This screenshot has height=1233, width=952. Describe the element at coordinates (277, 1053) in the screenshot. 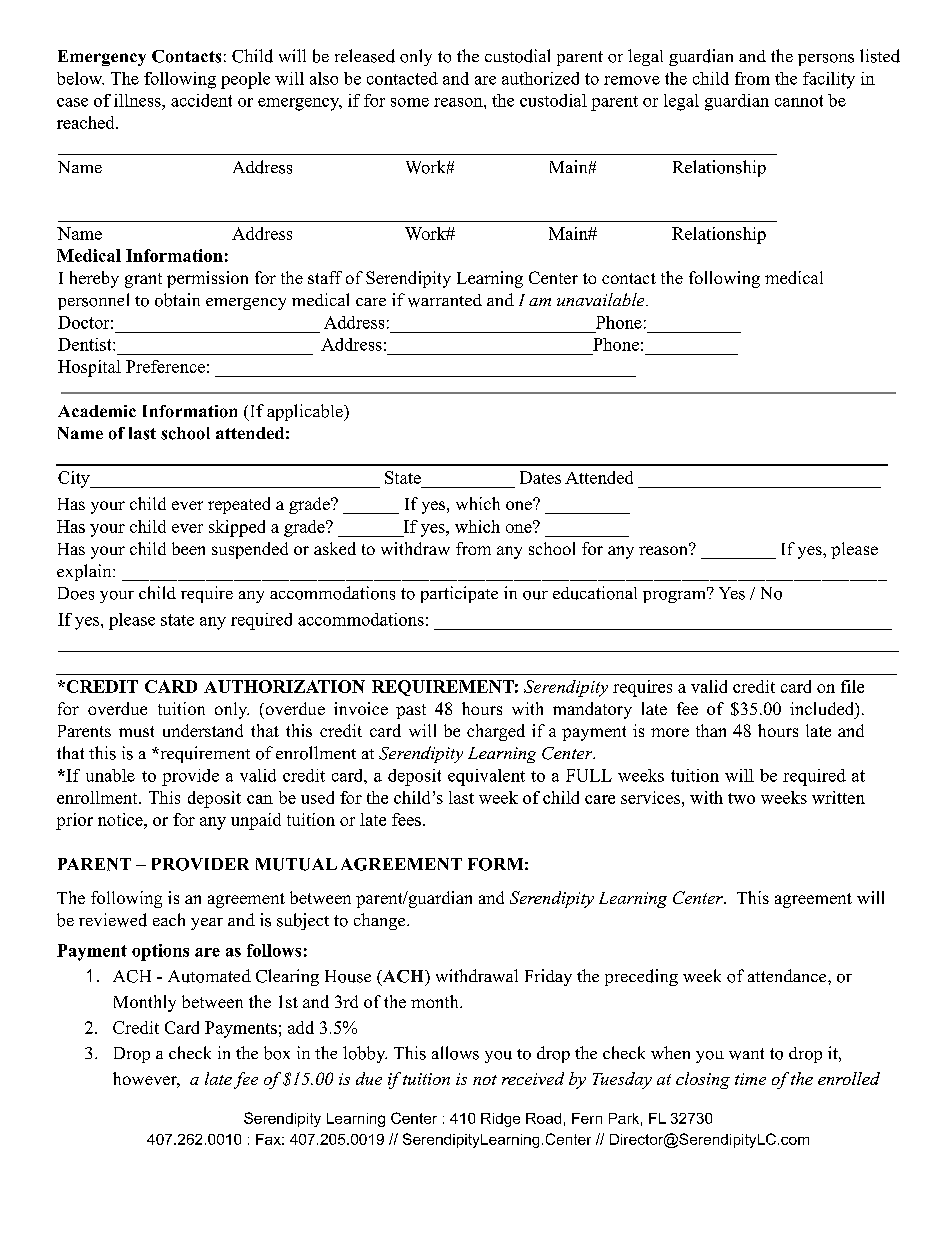

I see `box` at that location.
